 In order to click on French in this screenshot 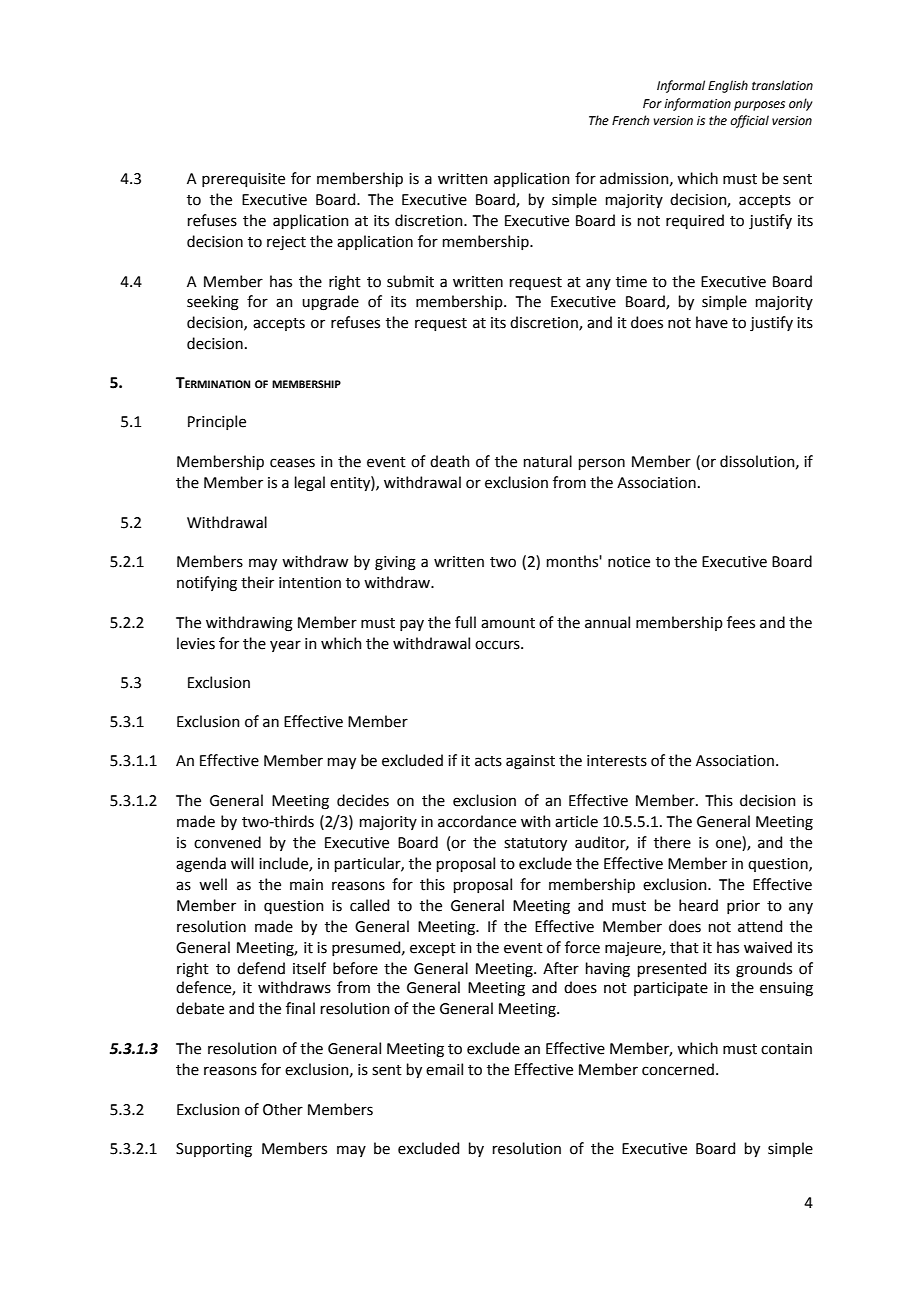, I will do `click(630, 120)`.
